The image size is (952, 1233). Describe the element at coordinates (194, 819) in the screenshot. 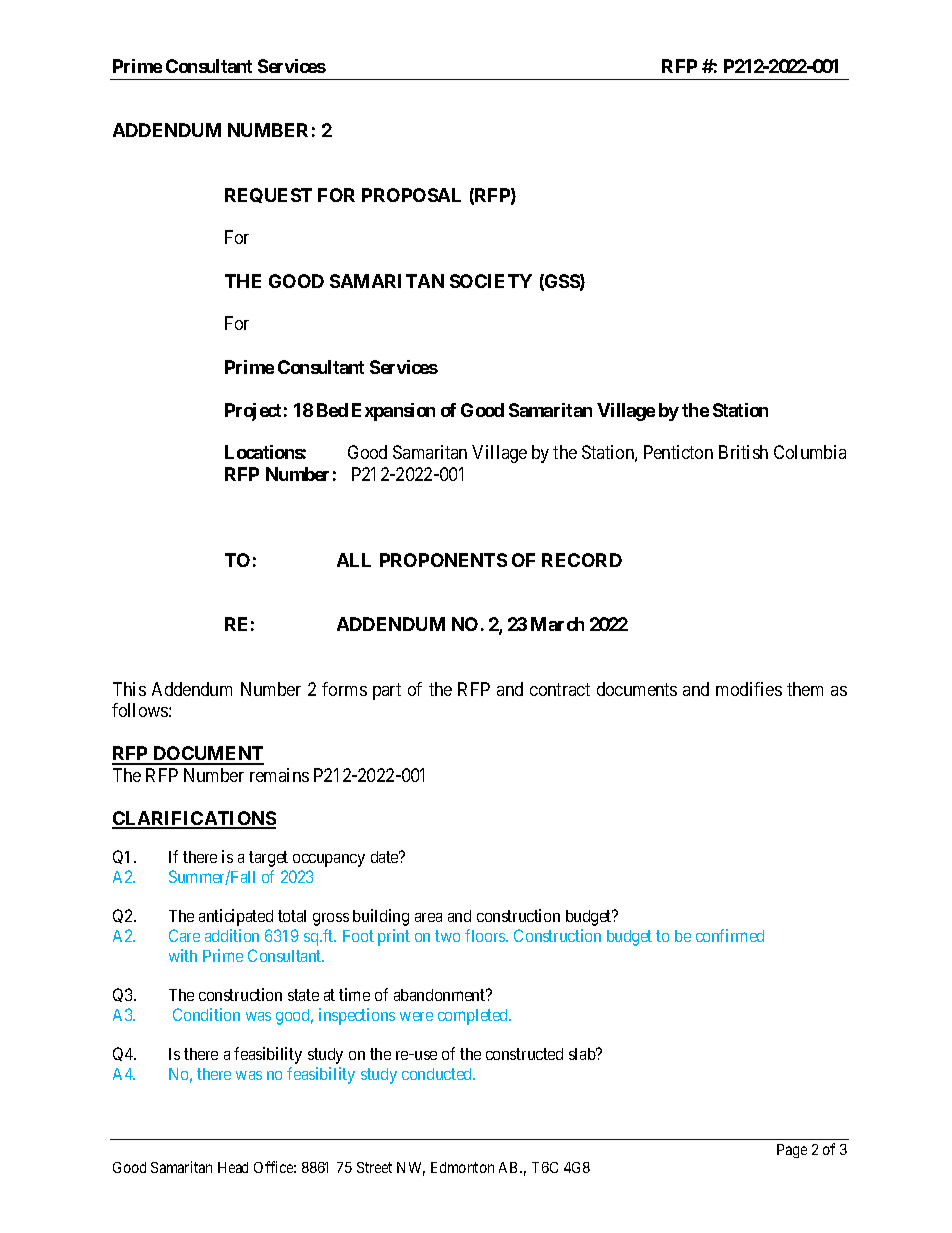

I see `CLARIFICATIONS` at that location.
